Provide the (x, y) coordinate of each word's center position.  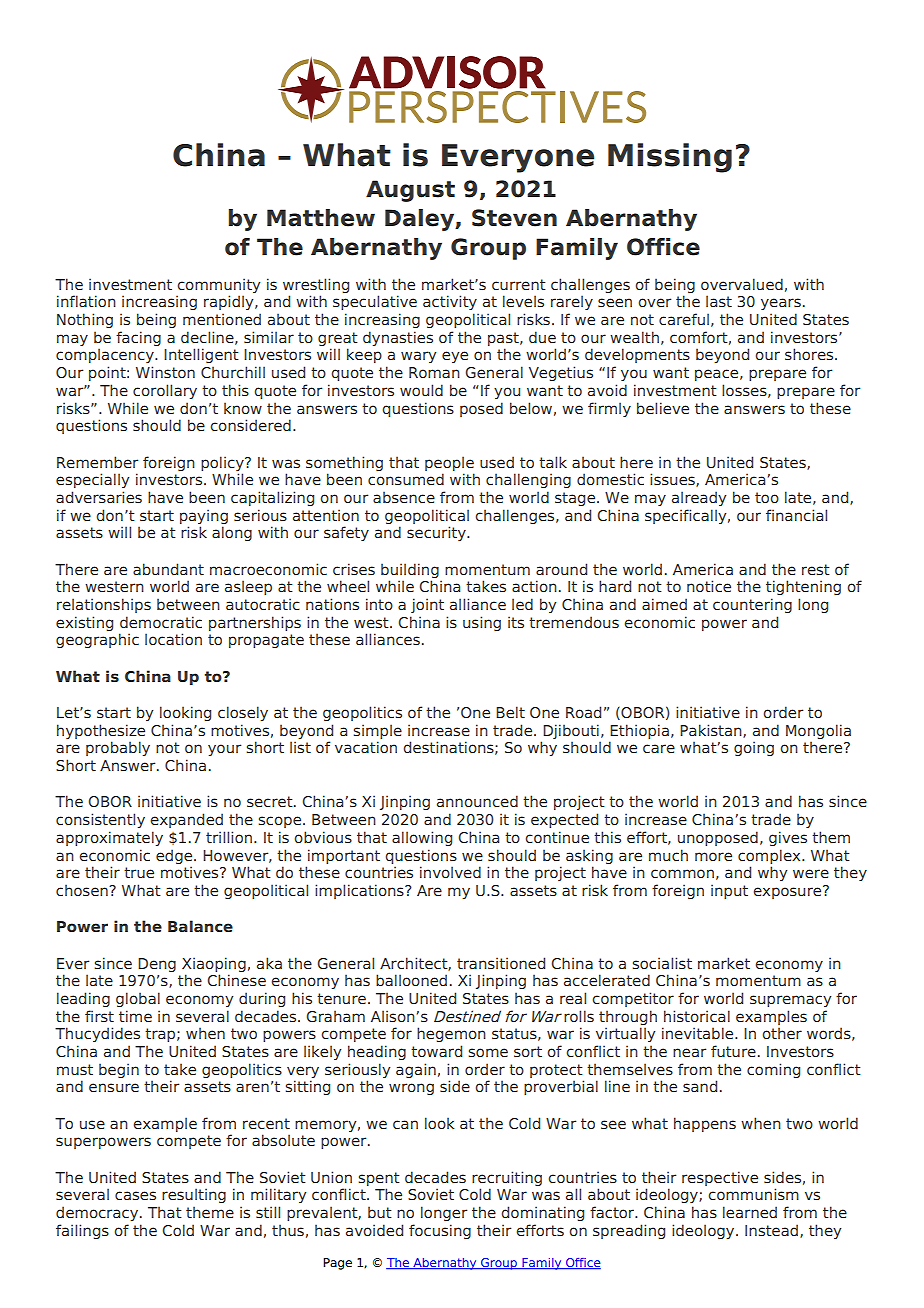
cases (135, 1195)
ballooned (411, 980)
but (380, 1212)
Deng (157, 965)
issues (673, 480)
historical (697, 1016)
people (449, 463)
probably (118, 748)
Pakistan (712, 731)
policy (223, 463)
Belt (510, 712)
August (410, 191)
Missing (670, 158)
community (218, 285)
